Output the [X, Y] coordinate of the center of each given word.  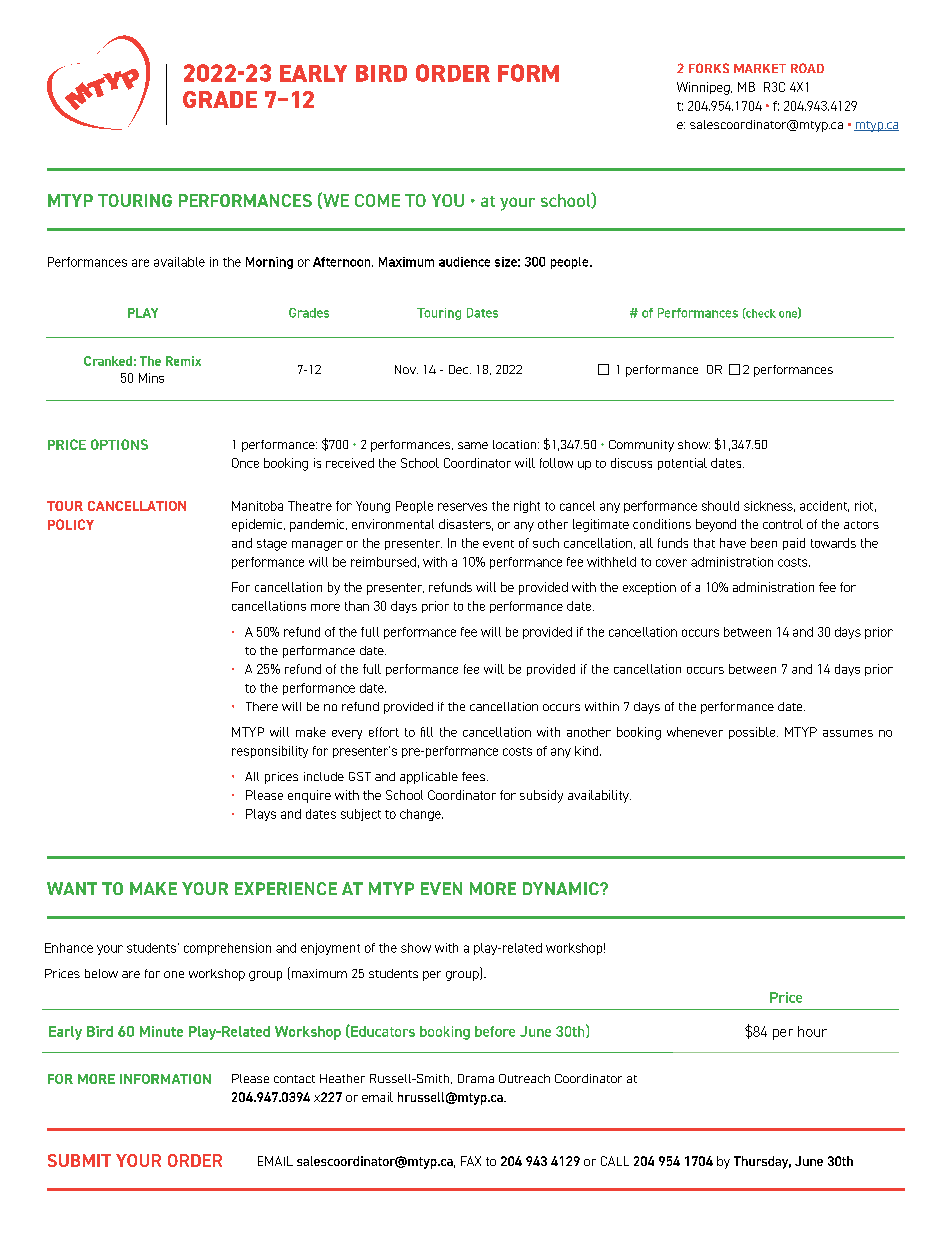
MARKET [760, 68]
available [179, 262]
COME [377, 200]
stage [272, 545]
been [764, 543]
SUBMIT [79, 1160]
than [357, 606]
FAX [471, 1161]
